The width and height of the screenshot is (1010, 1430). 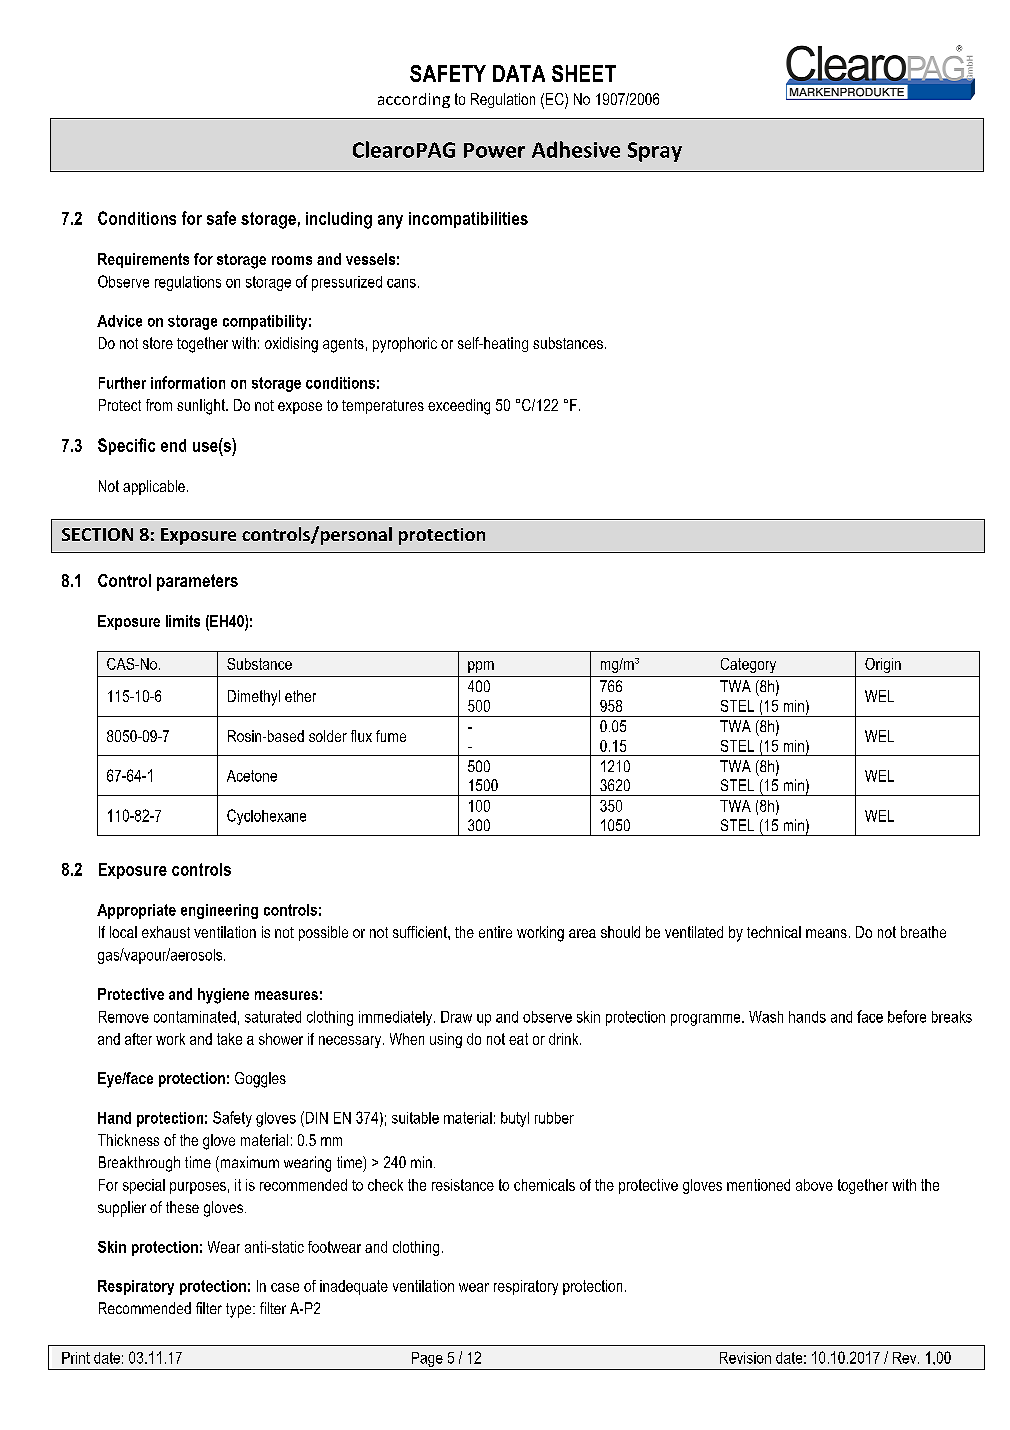 What do you see at coordinates (519, 73) in the screenshot?
I see `DATA` at bounding box center [519, 73].
